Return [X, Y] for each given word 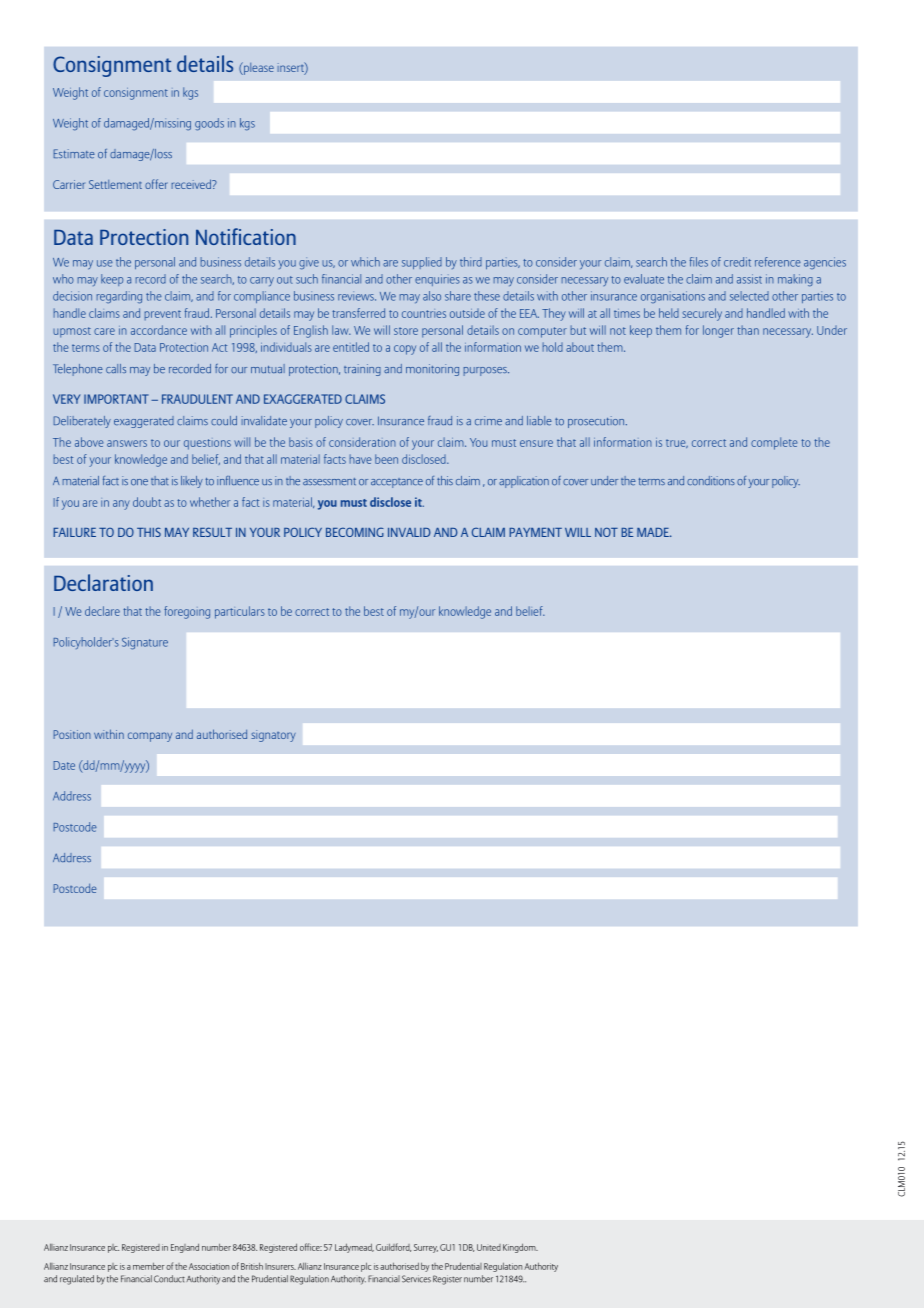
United [489, 1247]
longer [718, 331]
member [149, 1266]
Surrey [426, 1248]
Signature [145, 643]
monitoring [432, 370]
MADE [654, 532]
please [258, 68]
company [150, 737]
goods [209, 124]
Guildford [393, 1247]
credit [737, 262]
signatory [273, 736]
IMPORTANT [116, 399]
